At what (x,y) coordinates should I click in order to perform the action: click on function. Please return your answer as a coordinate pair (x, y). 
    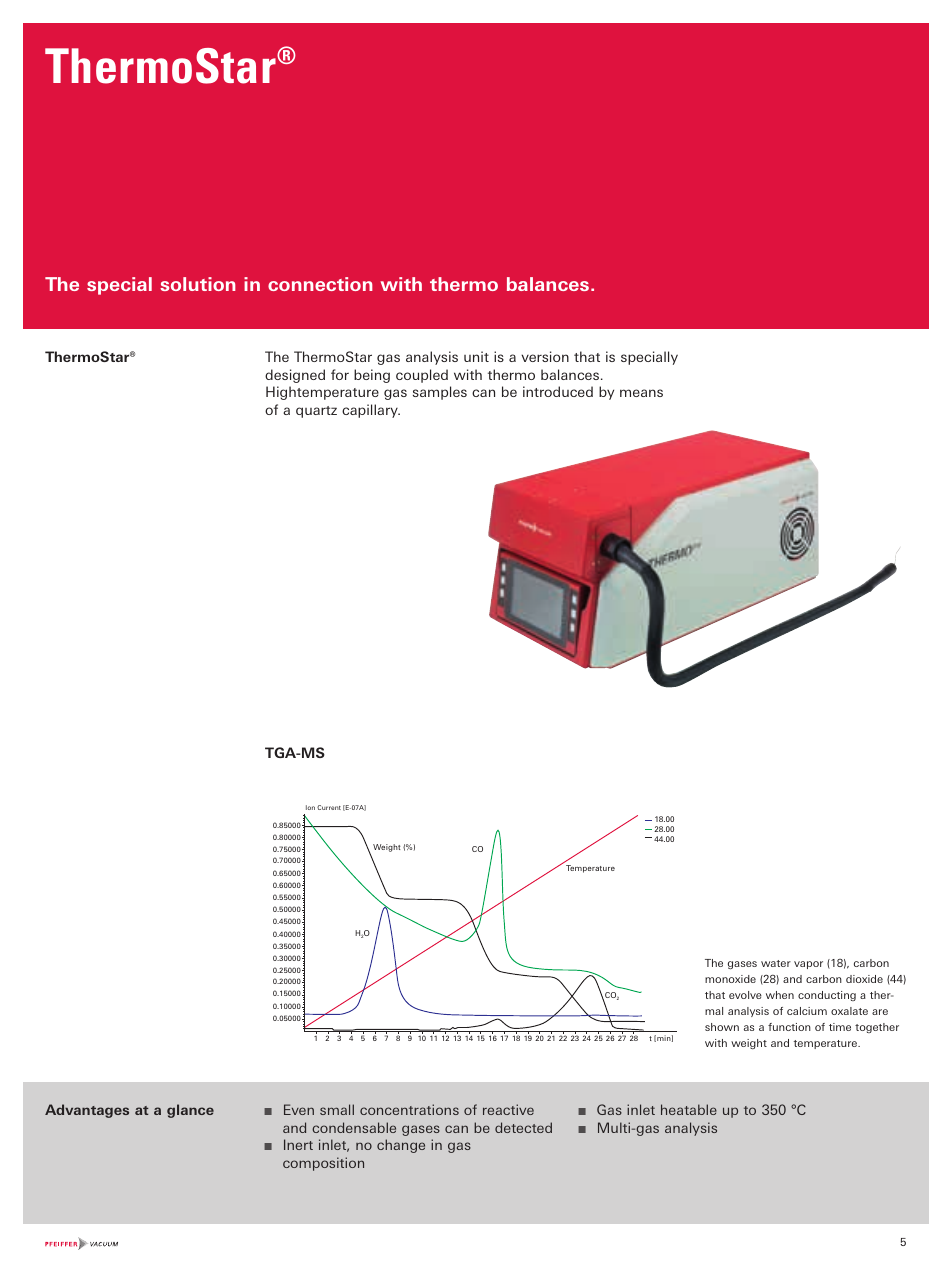
    Looking at the image, I should click on (789, 1027).
